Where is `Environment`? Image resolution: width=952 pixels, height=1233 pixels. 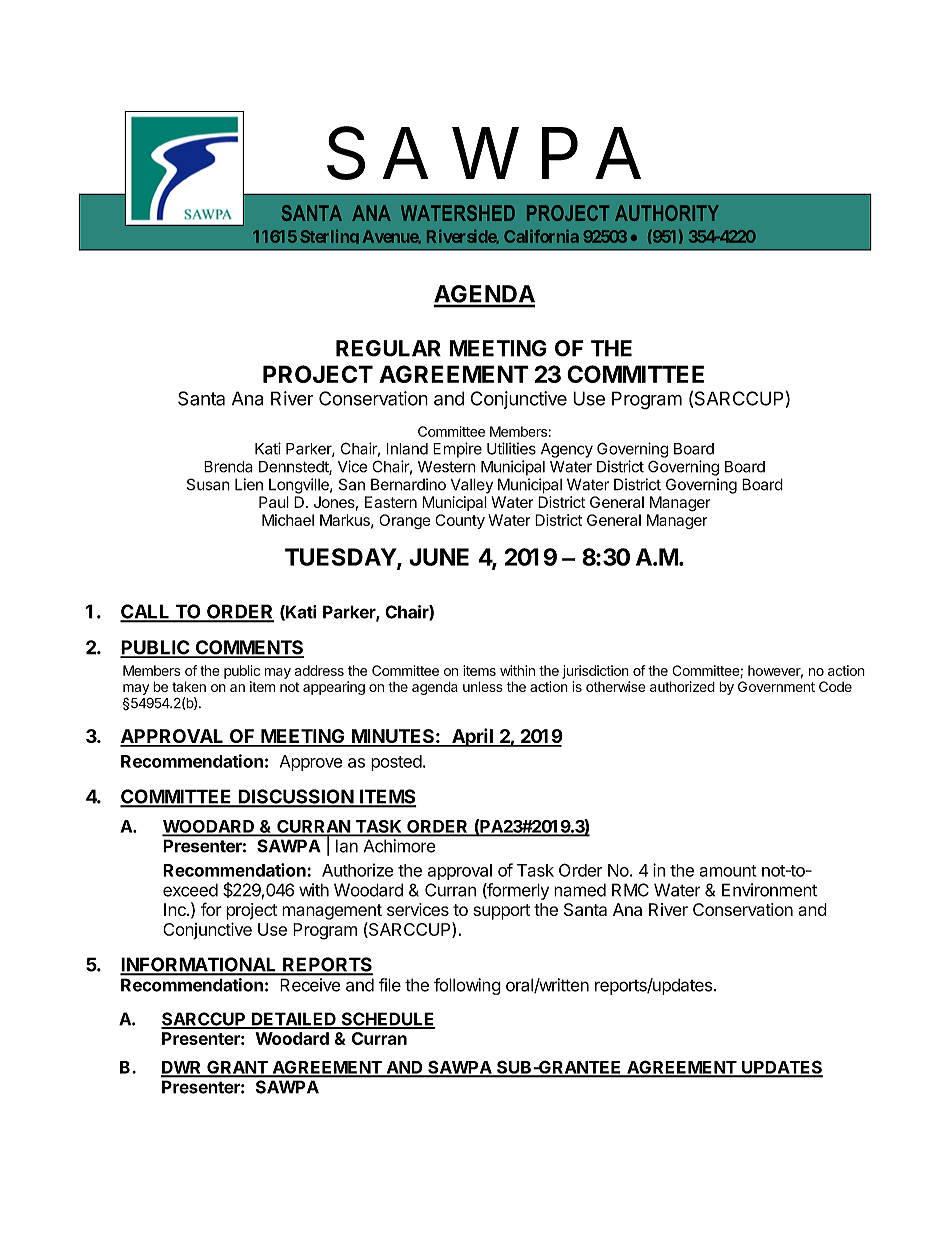
Environment is located at coordinates (769, 890).
